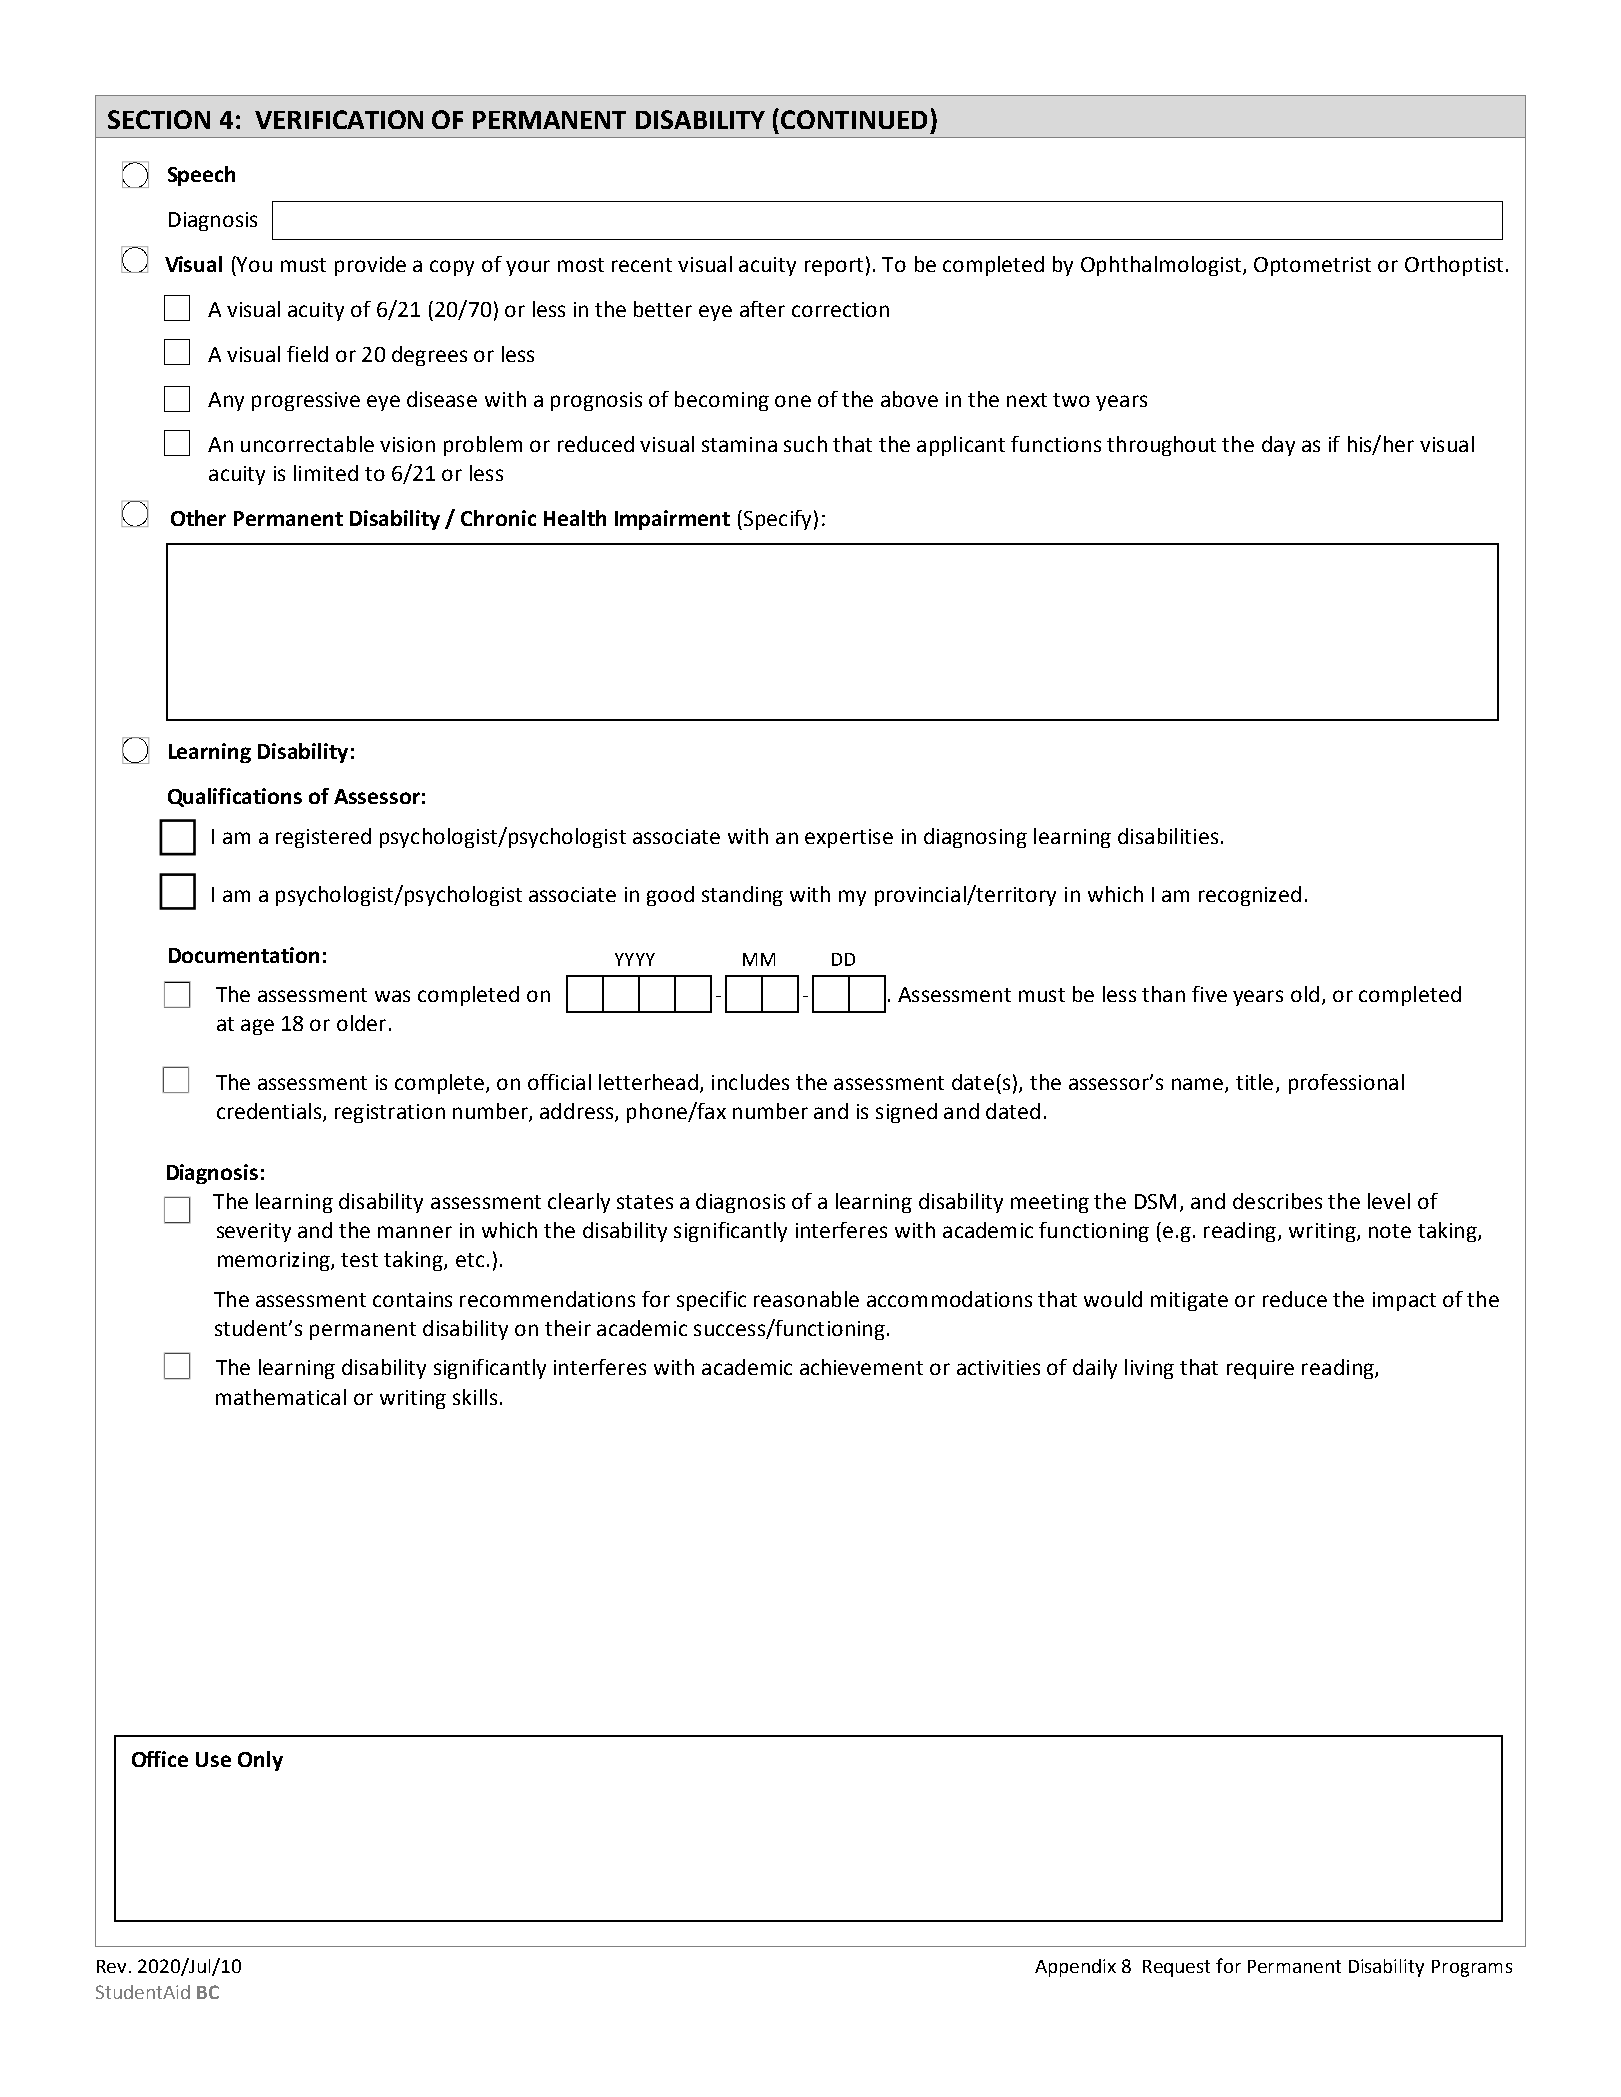 This image has height=2097, width=1621. What do you see at coordinates (201, 176) in the image?
I see `Speech` at bounding box center [201, 176].
